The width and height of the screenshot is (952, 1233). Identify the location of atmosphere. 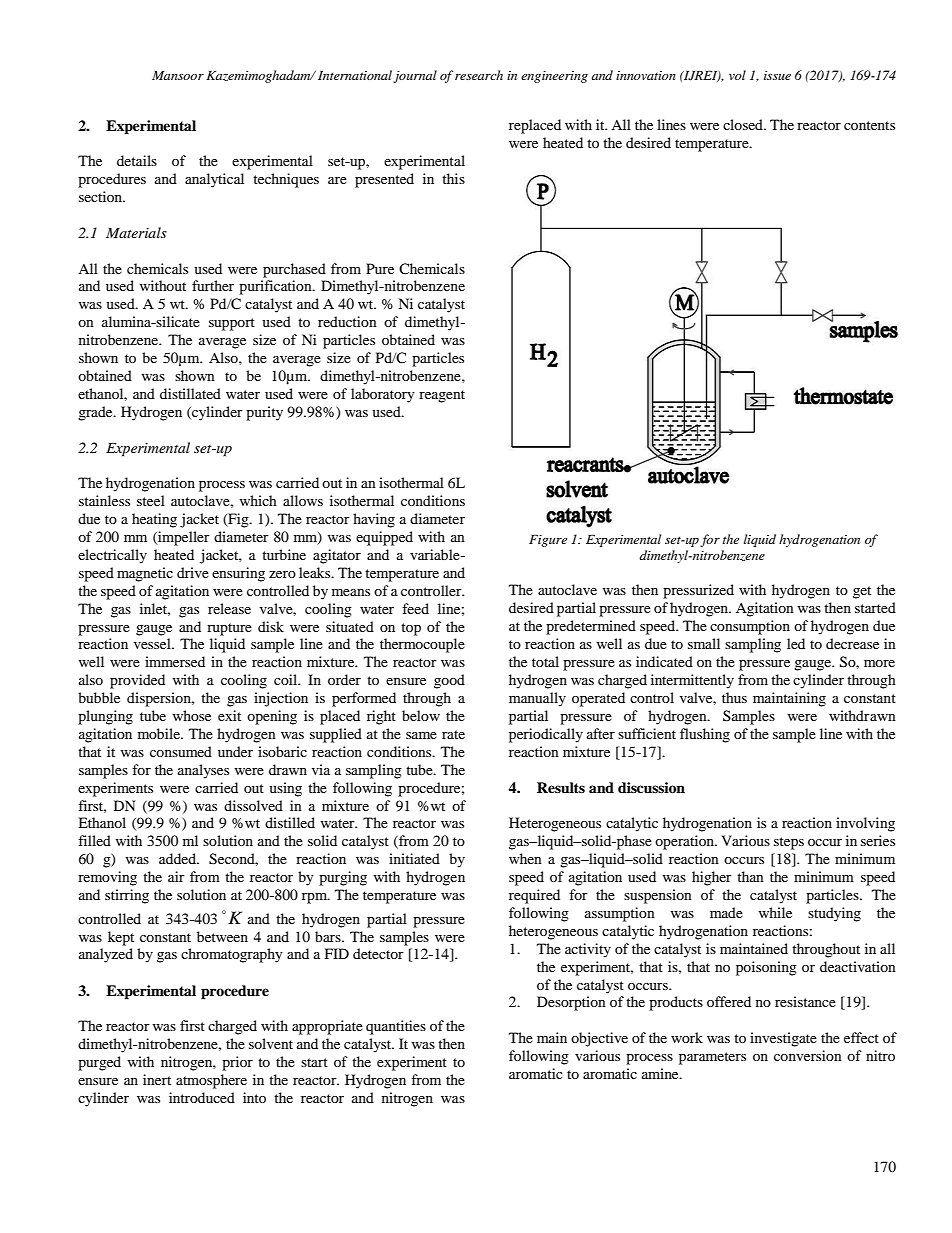
(211, 1081).
